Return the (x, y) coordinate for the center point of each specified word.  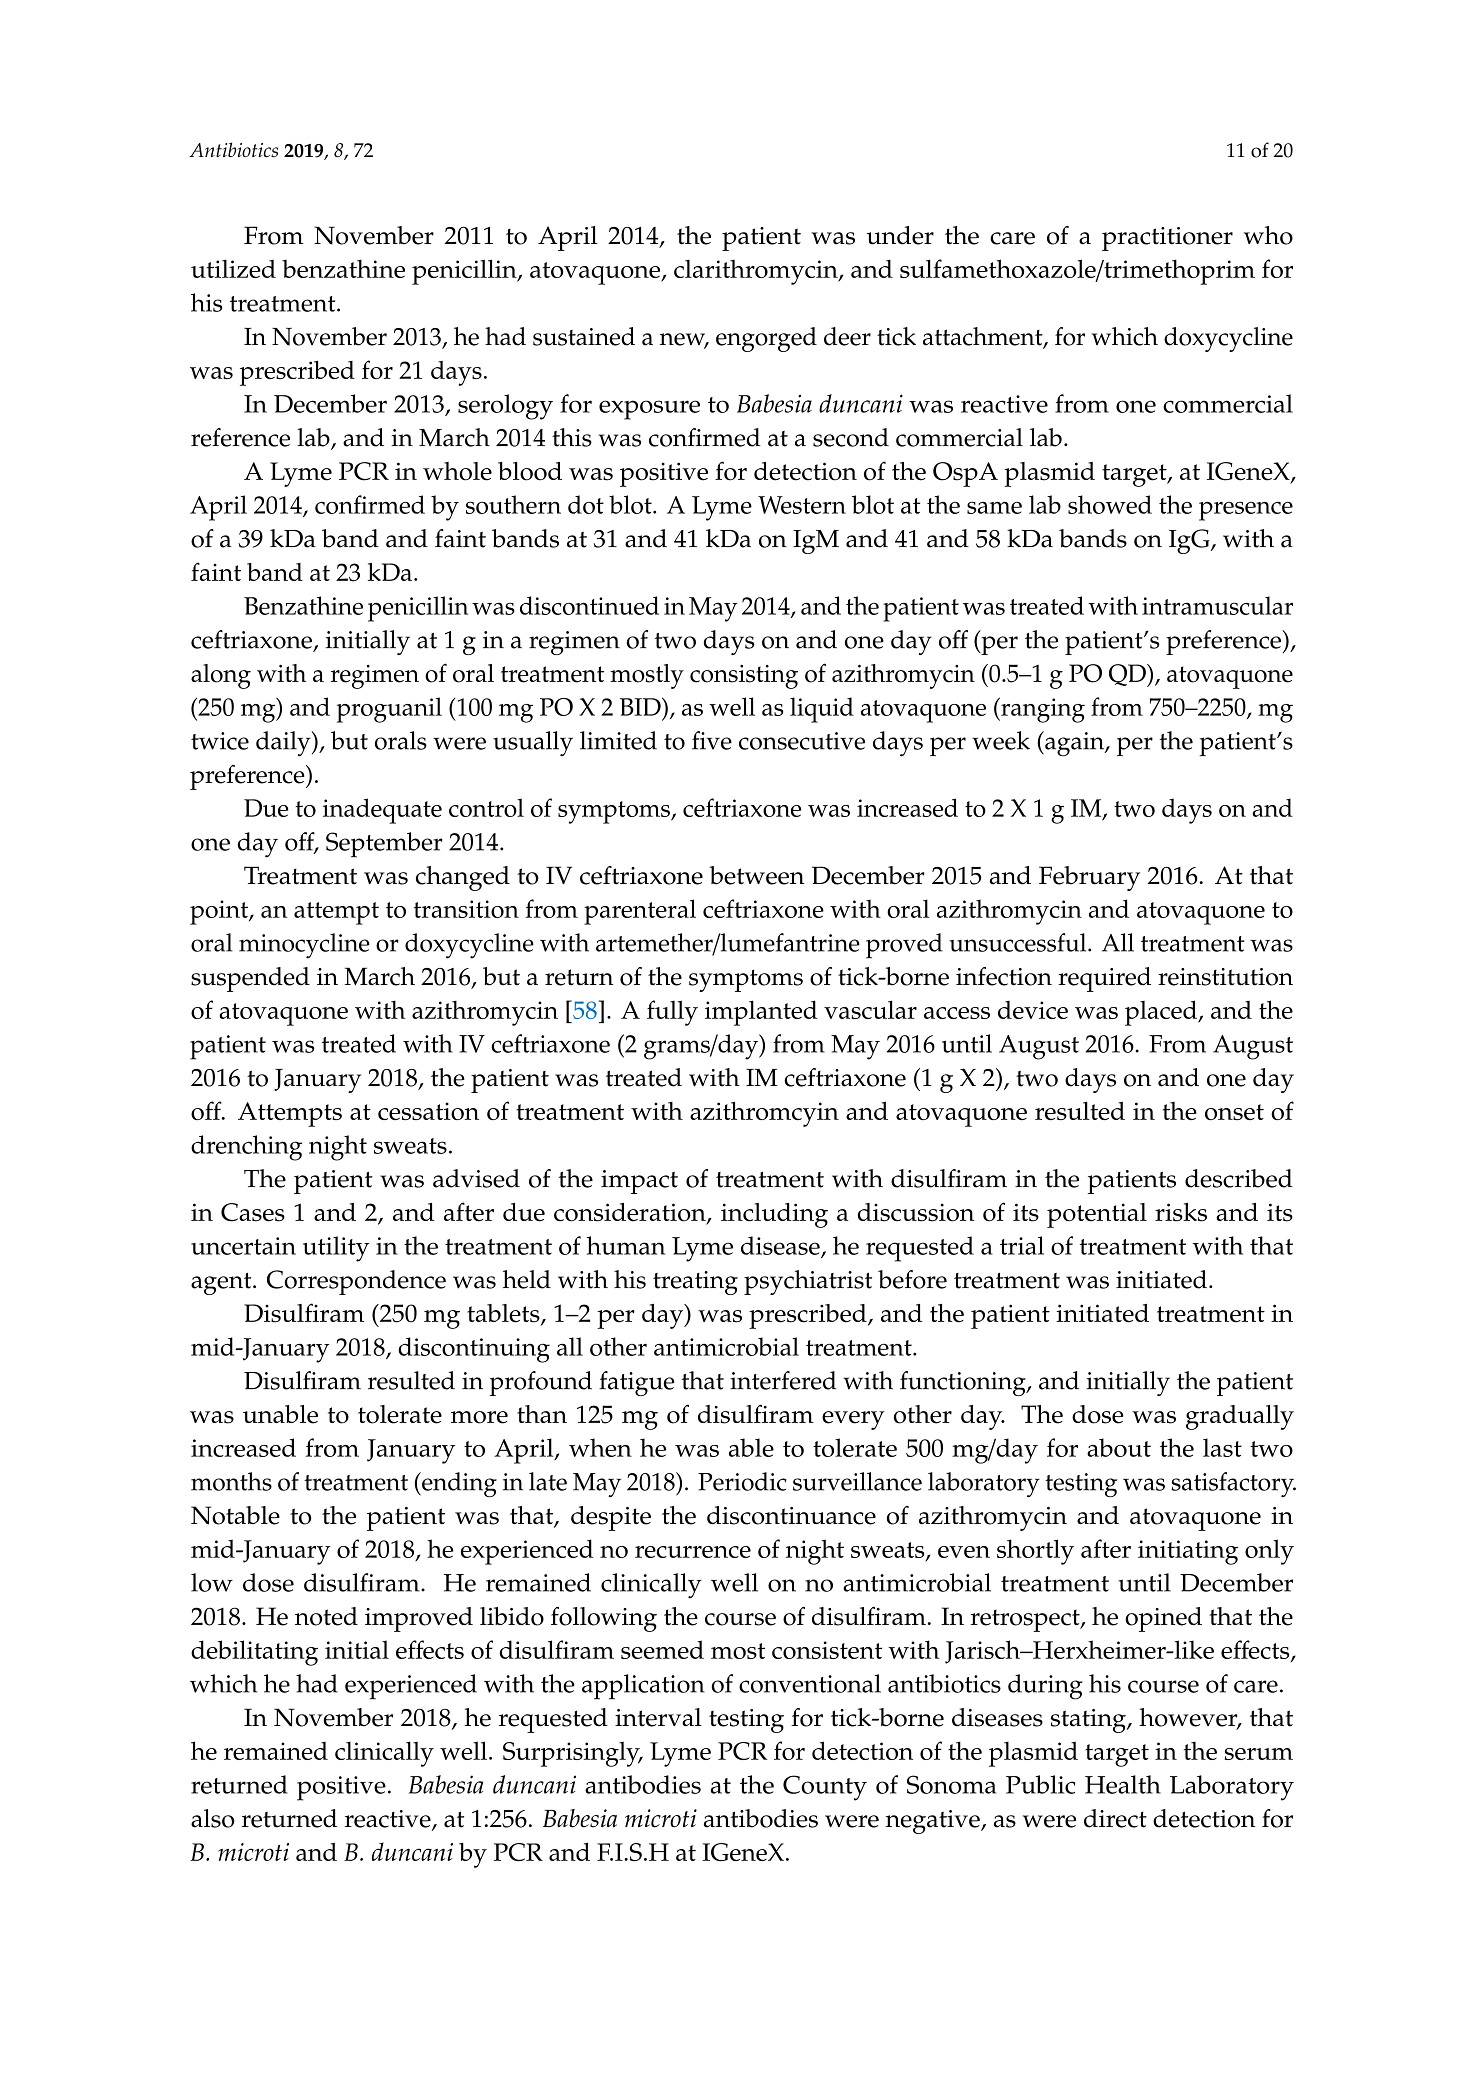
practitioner (1167, 239)
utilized (233, 268)
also (213, 1818)
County (825, 1788)
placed (1162, 1013)
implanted (761, 1013)
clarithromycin (757, 272)
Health (1123, 1784)
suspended (250, 979)
